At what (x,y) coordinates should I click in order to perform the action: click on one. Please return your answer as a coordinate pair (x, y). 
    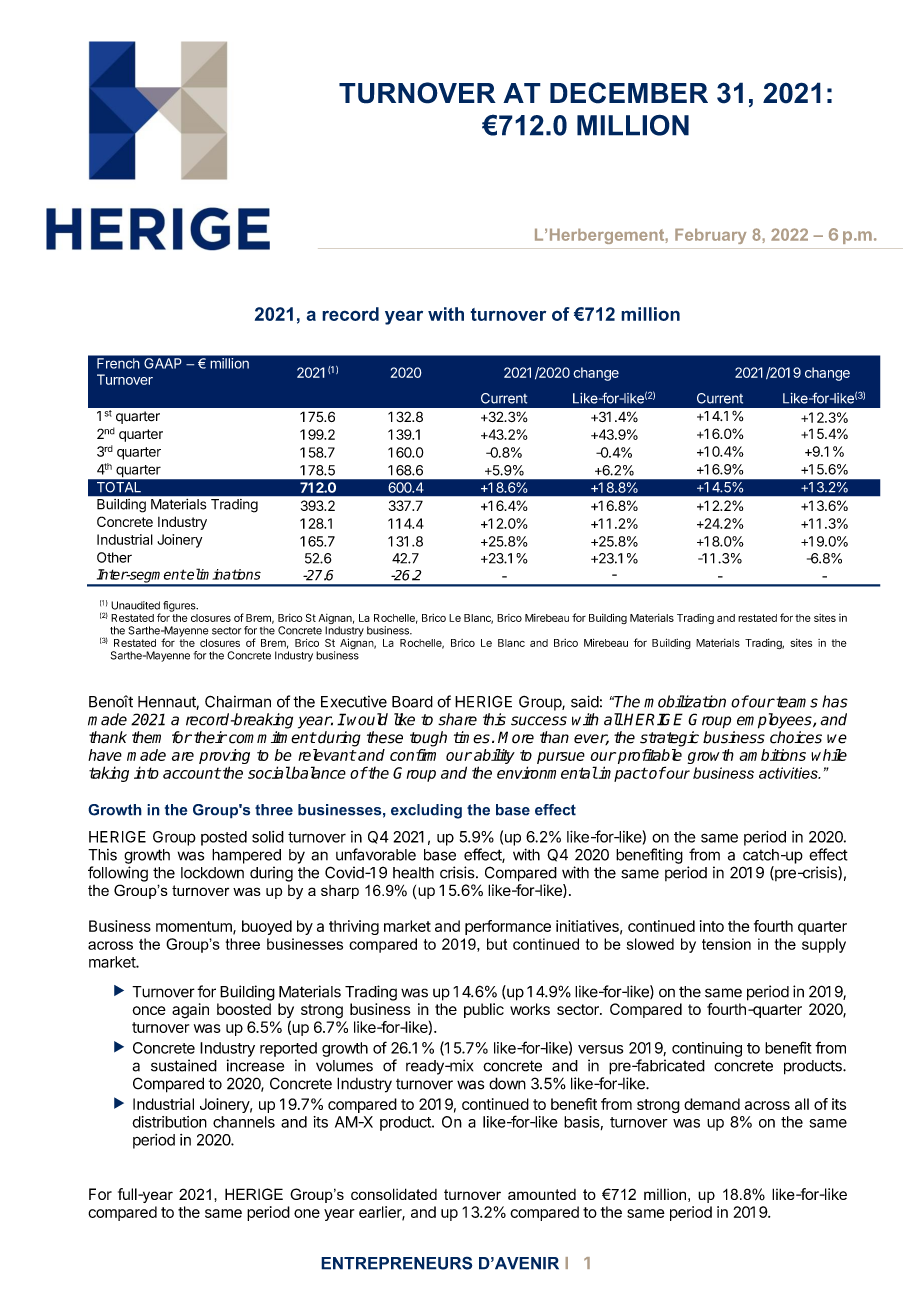
    Looking at the image, I should click on (307, 1213).
